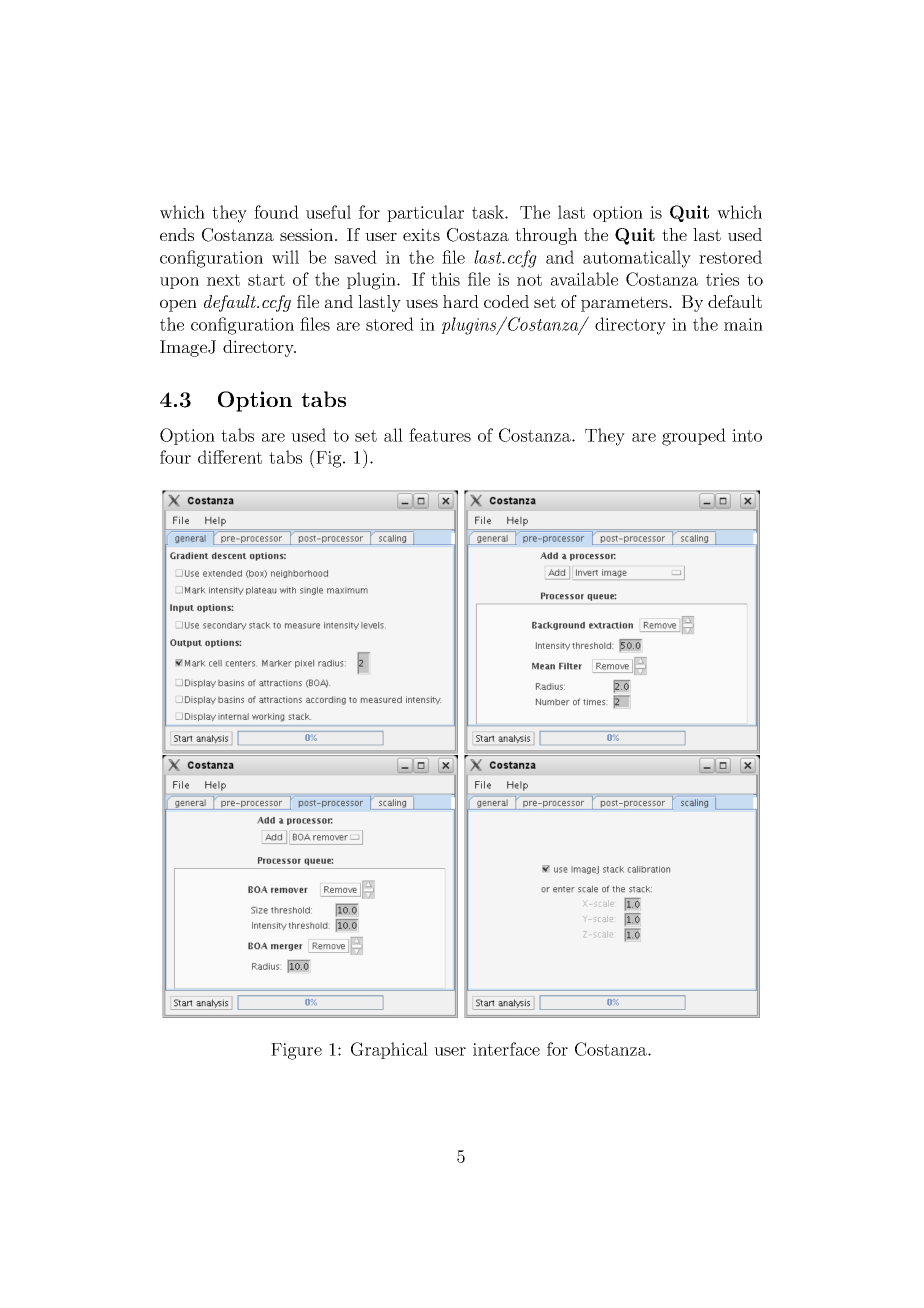  I want to click on different, so click(230, 457).
